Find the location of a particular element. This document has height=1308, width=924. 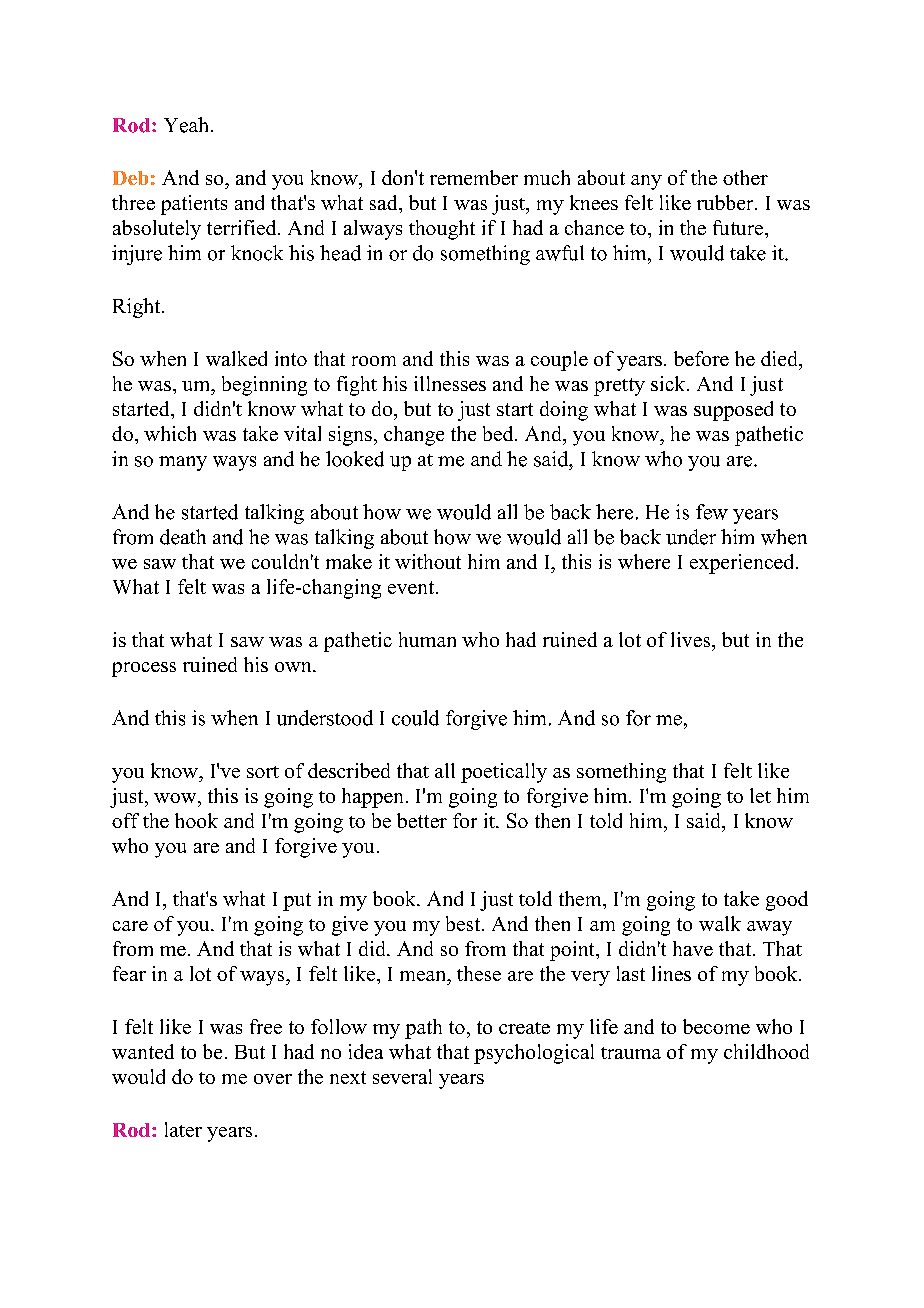

later is located at coordinates (183, 1129).
